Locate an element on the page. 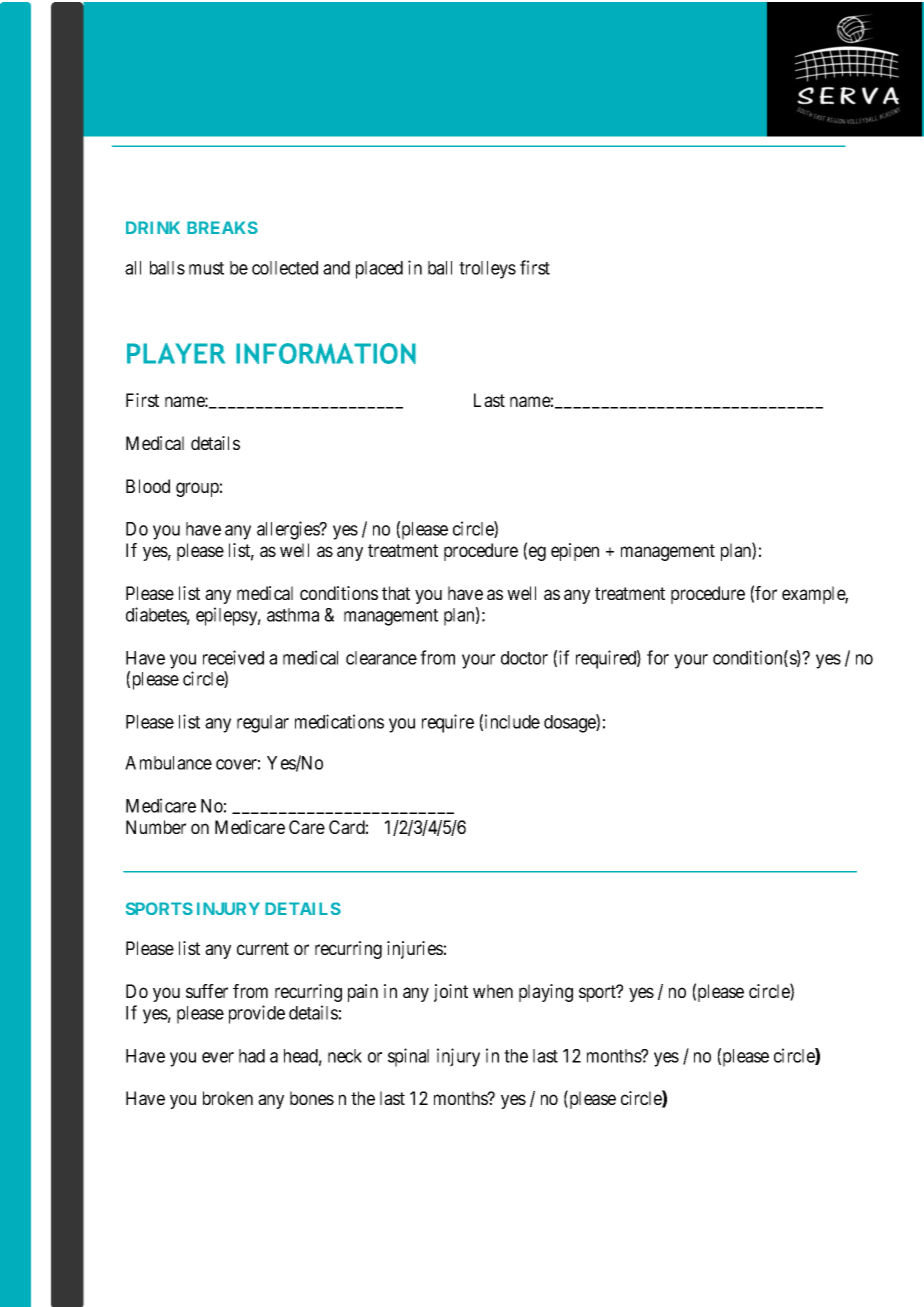 The width and height of the page is (924, 1307). epipen is located at coordinates (575, 552).
